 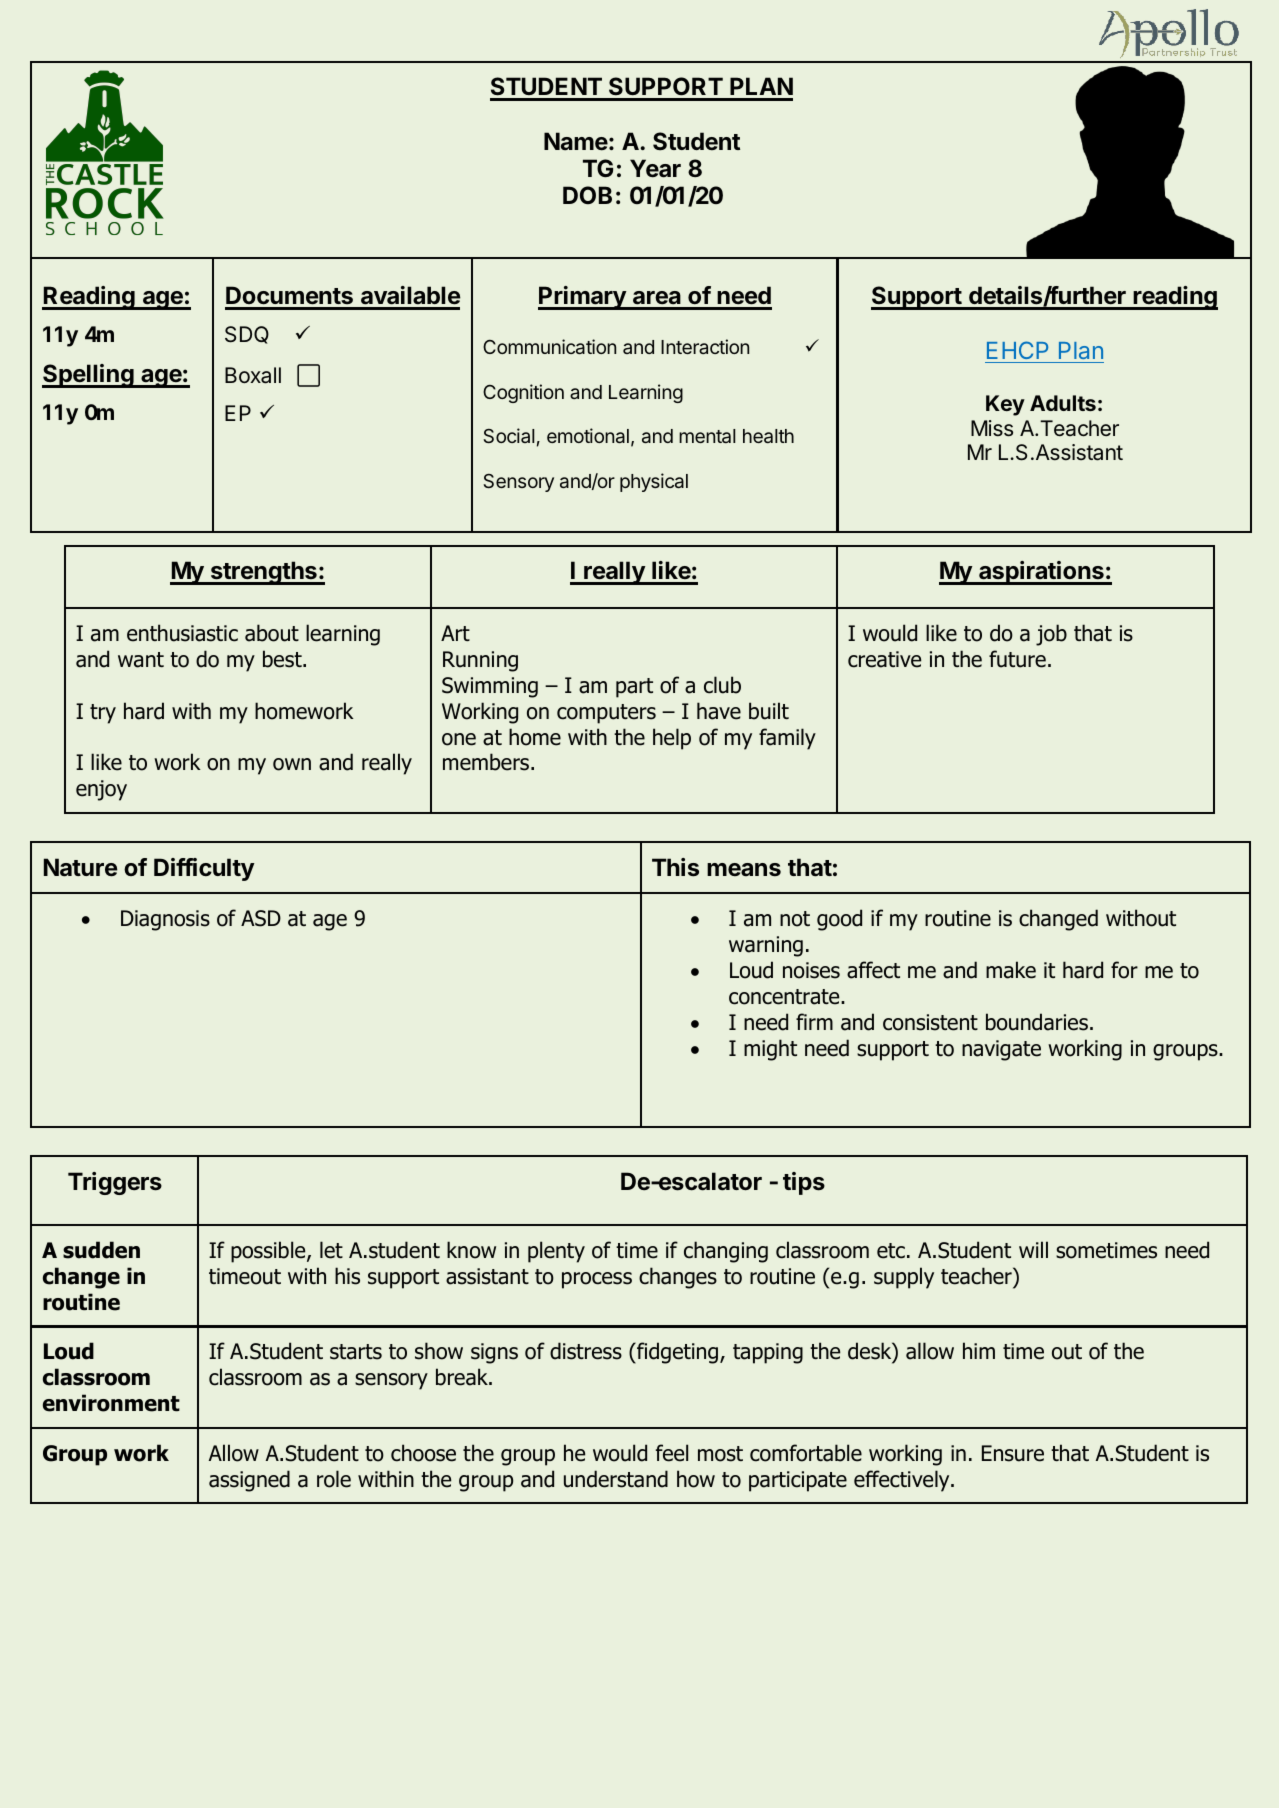 I want to click on consistent, so click(x=930, y=1022).
